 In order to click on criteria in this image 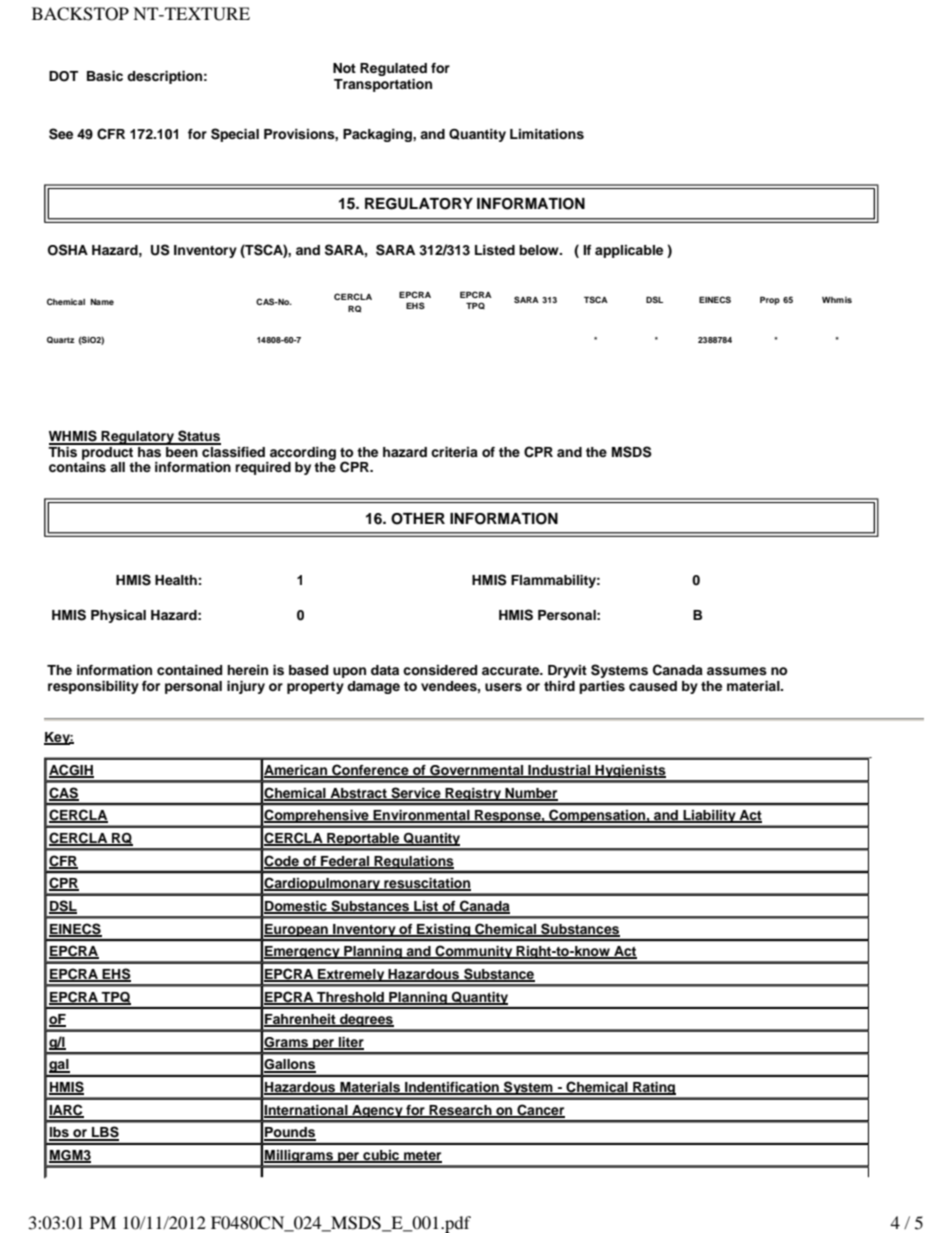, I will do `click(454, 452)`.
